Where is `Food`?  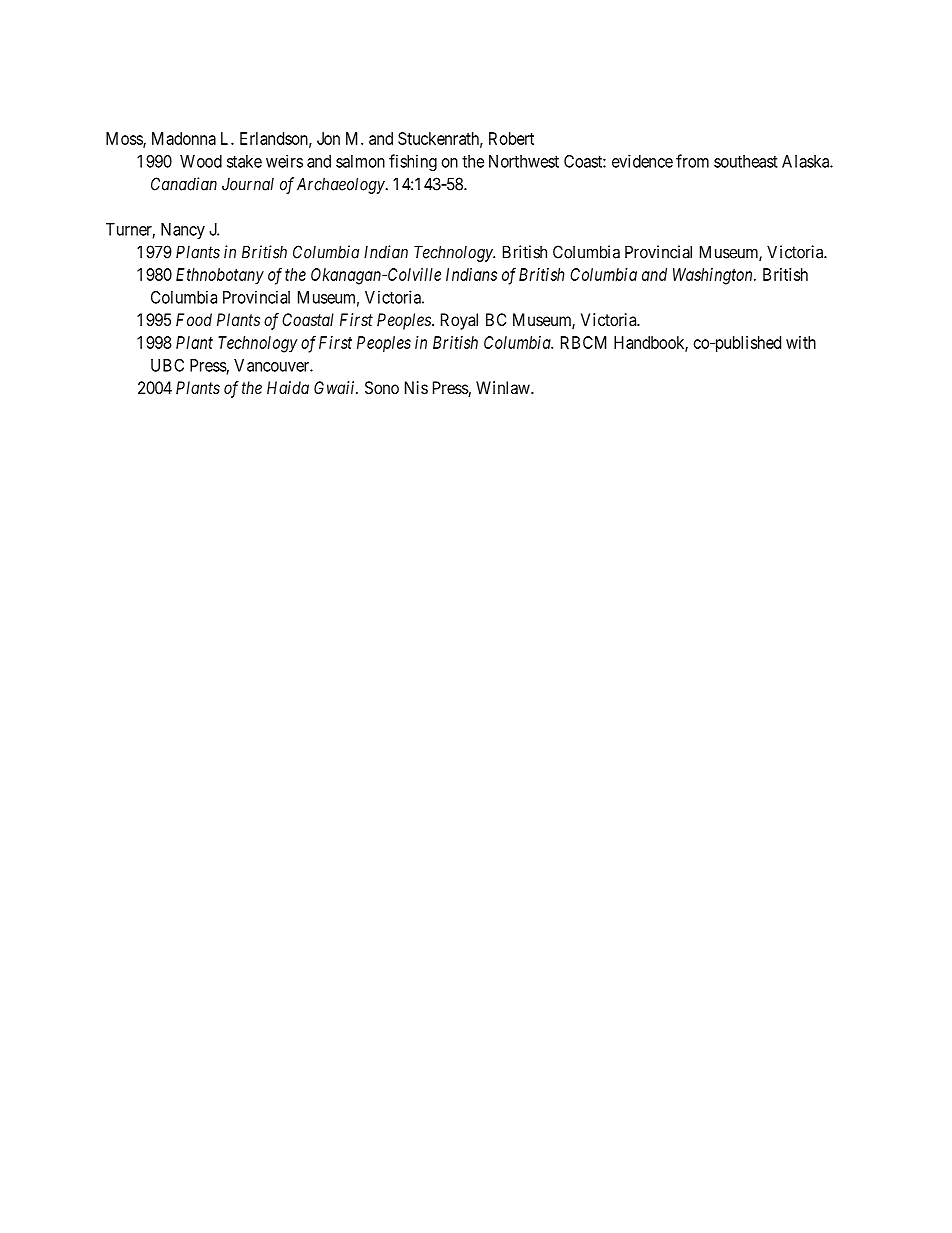 Food is located at coordinates (194, 319).
